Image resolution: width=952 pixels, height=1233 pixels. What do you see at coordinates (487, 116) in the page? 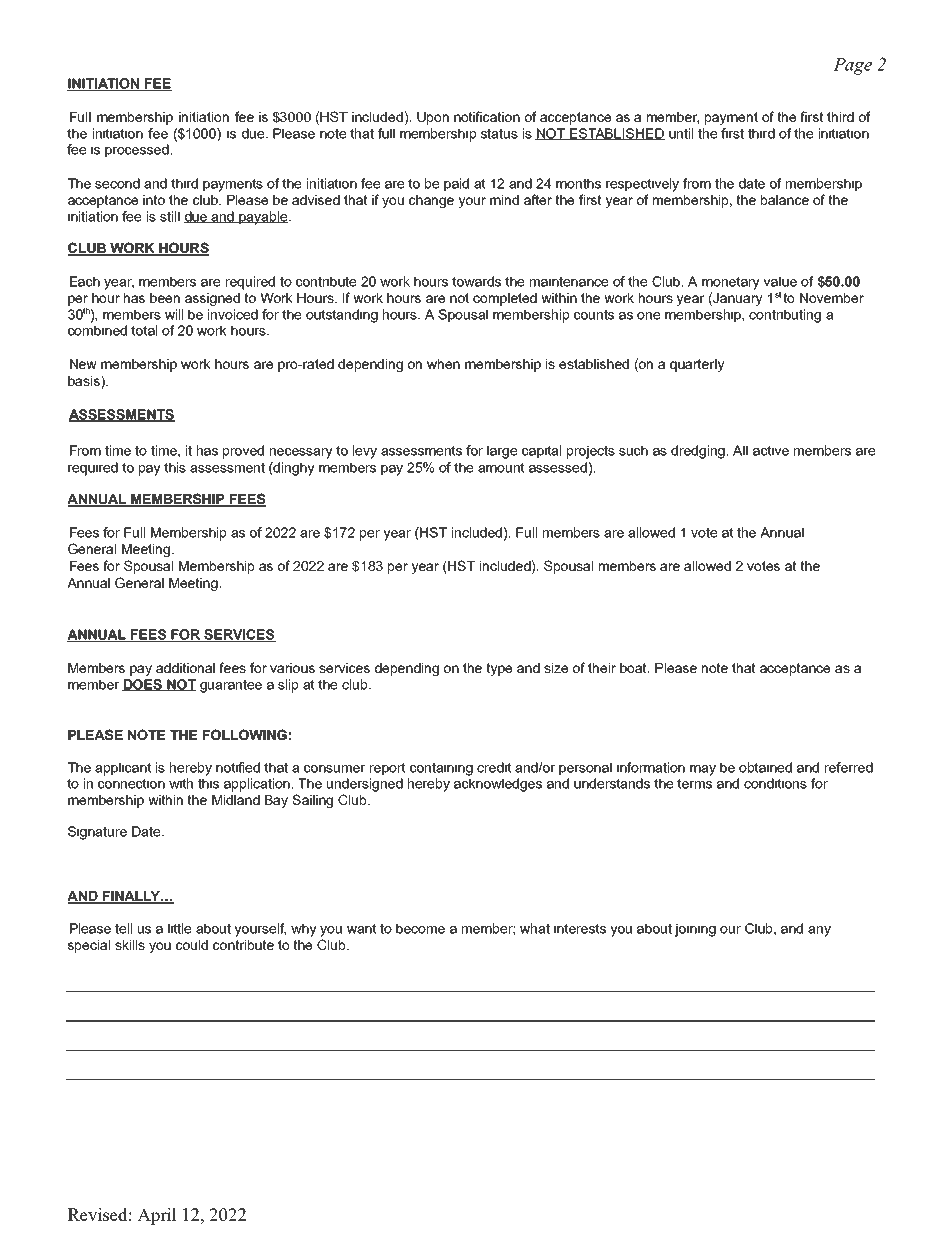
I see `notification` at bounding box center [487, 116].
